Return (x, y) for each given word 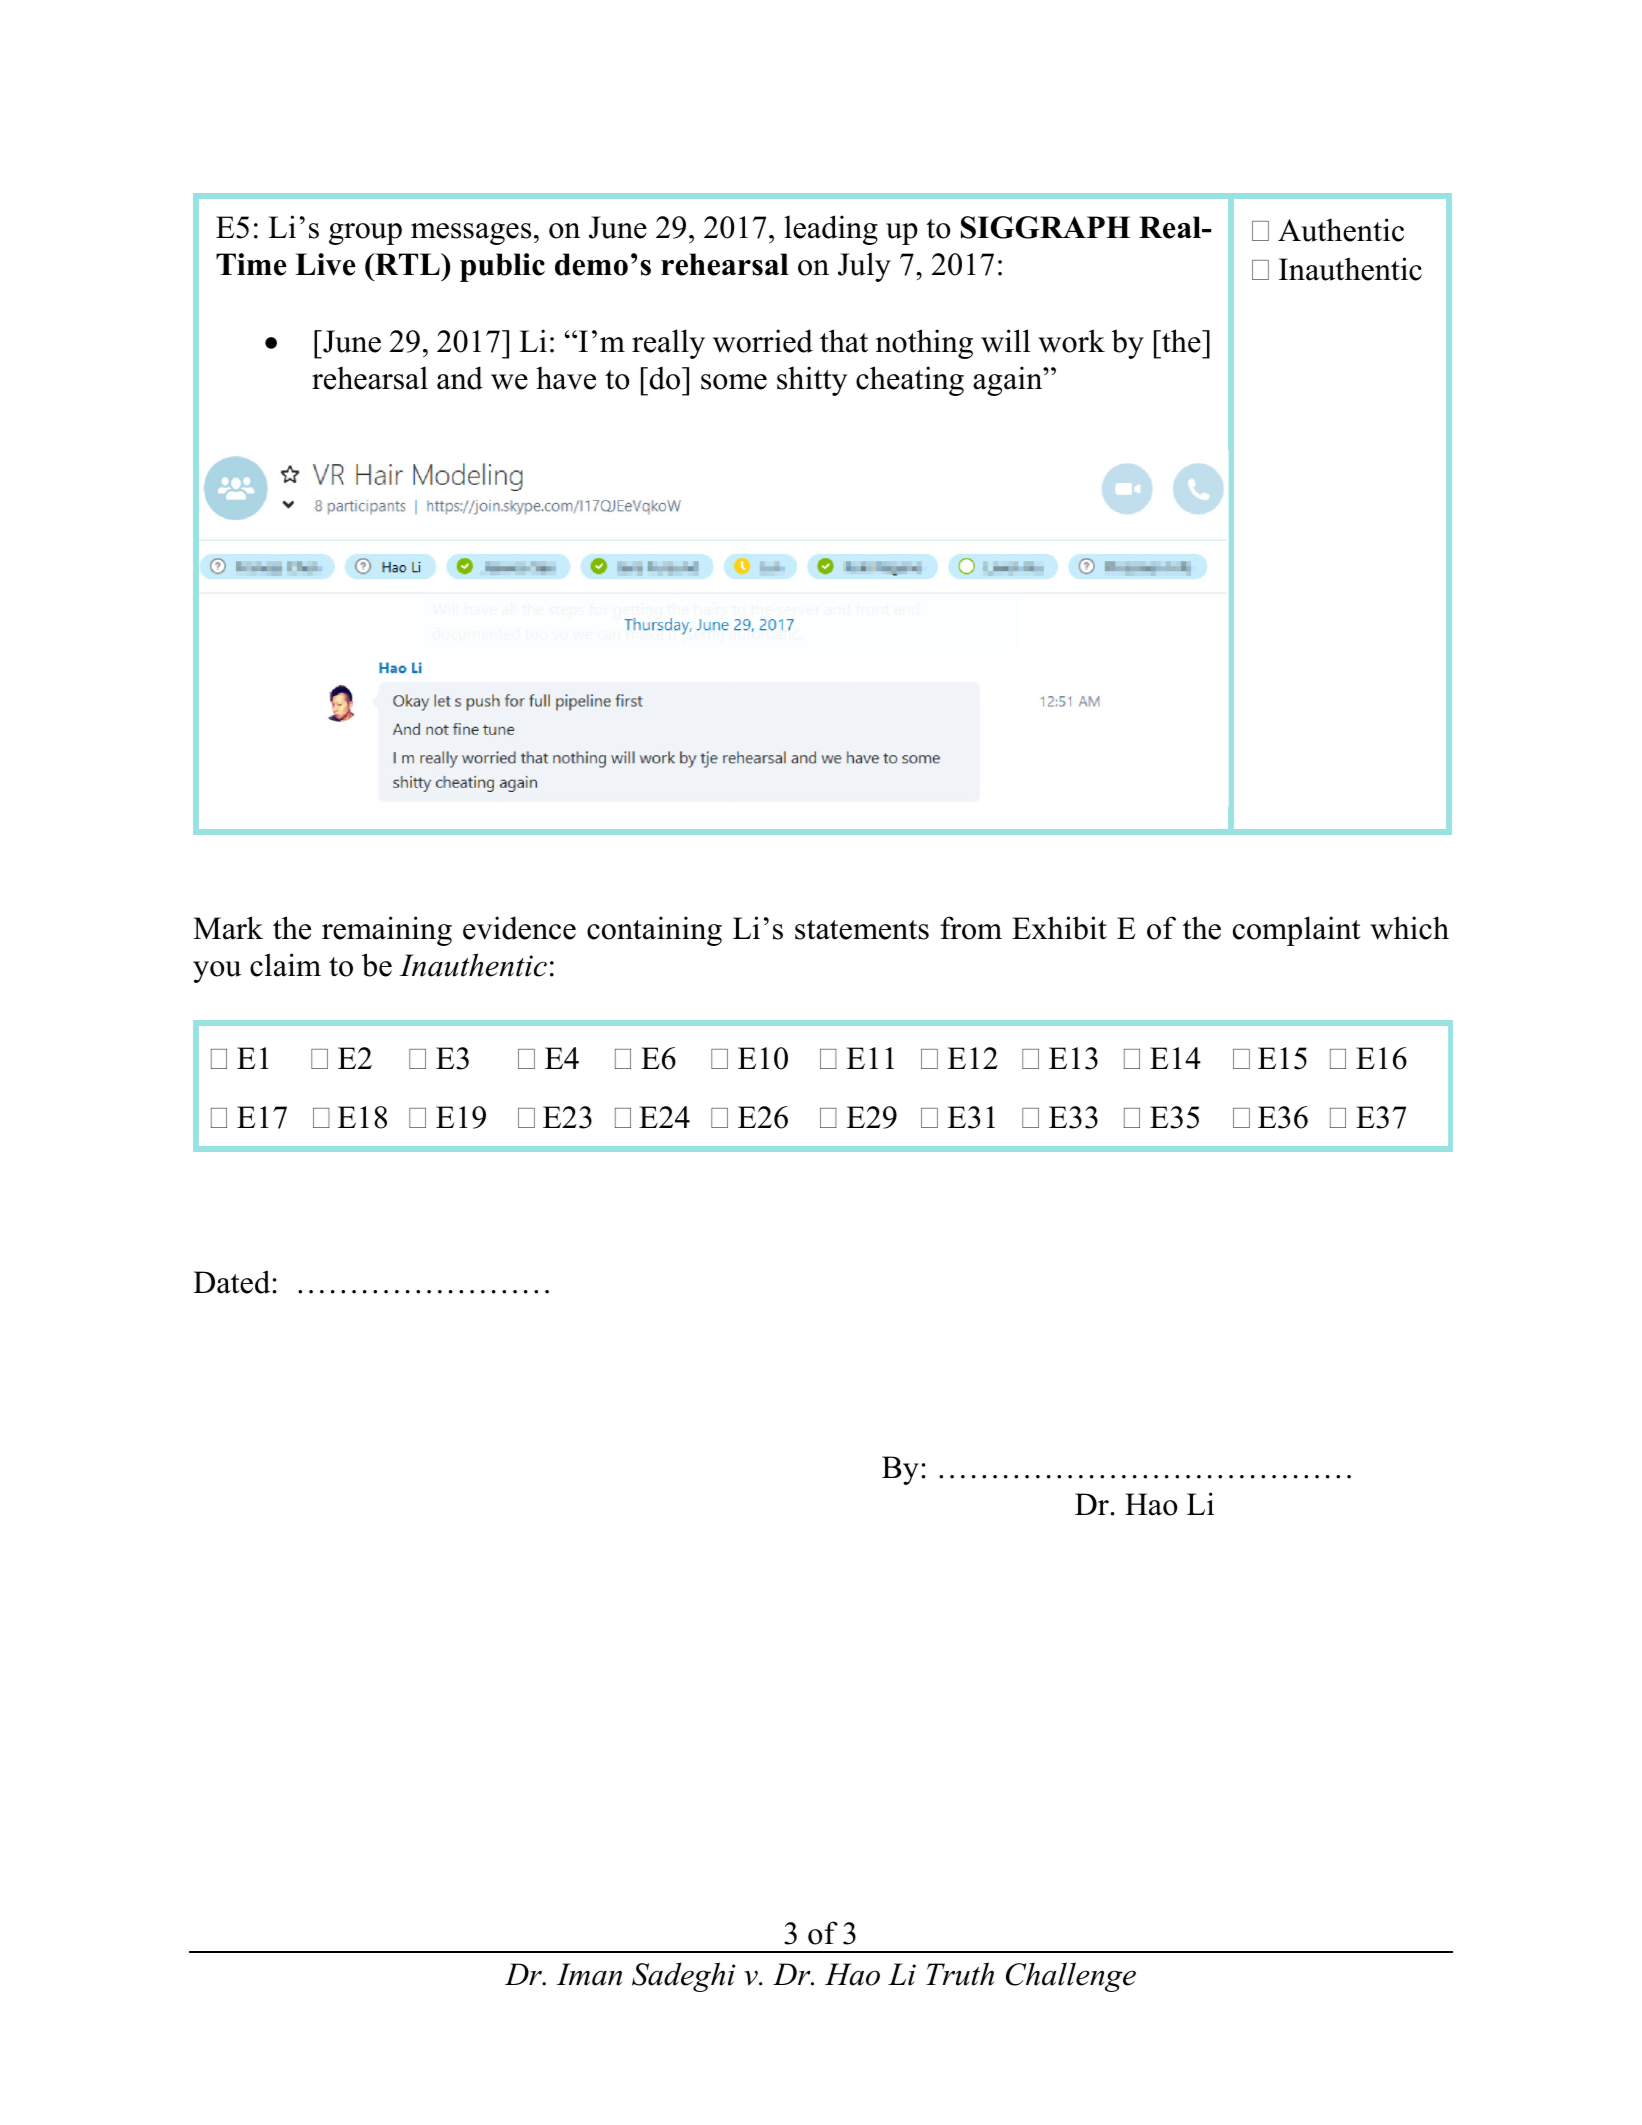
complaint (1297, 931)
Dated (231, 1282)
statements (862, 930)
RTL (407, 264)
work (1071, 341)
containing (654, 931)
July (864, 267)
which (1409, 928)
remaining (387, 931)
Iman (589, 1974)
